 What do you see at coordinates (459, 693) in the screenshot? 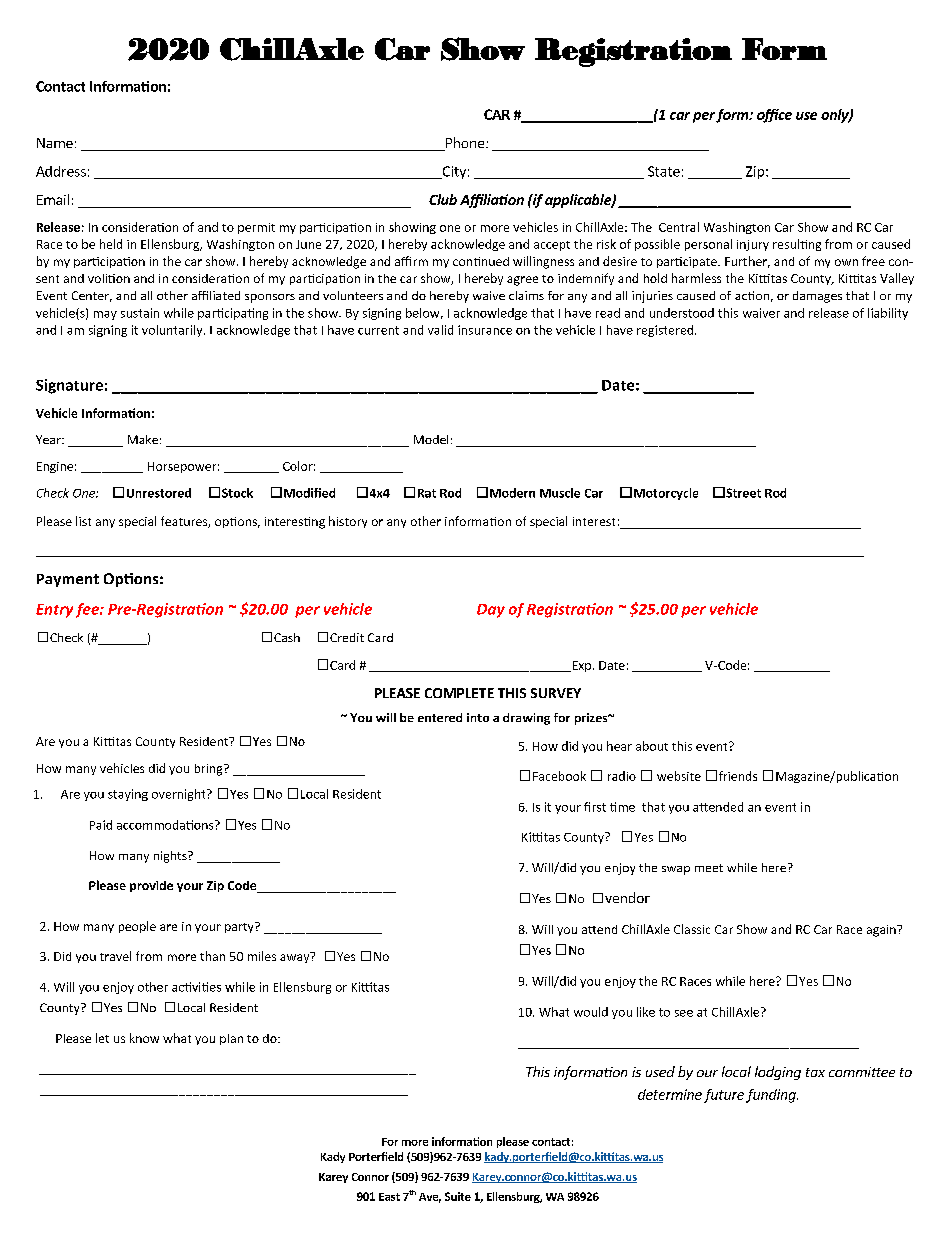
I see `COMPLETE` at bounding box center [459, 693].
